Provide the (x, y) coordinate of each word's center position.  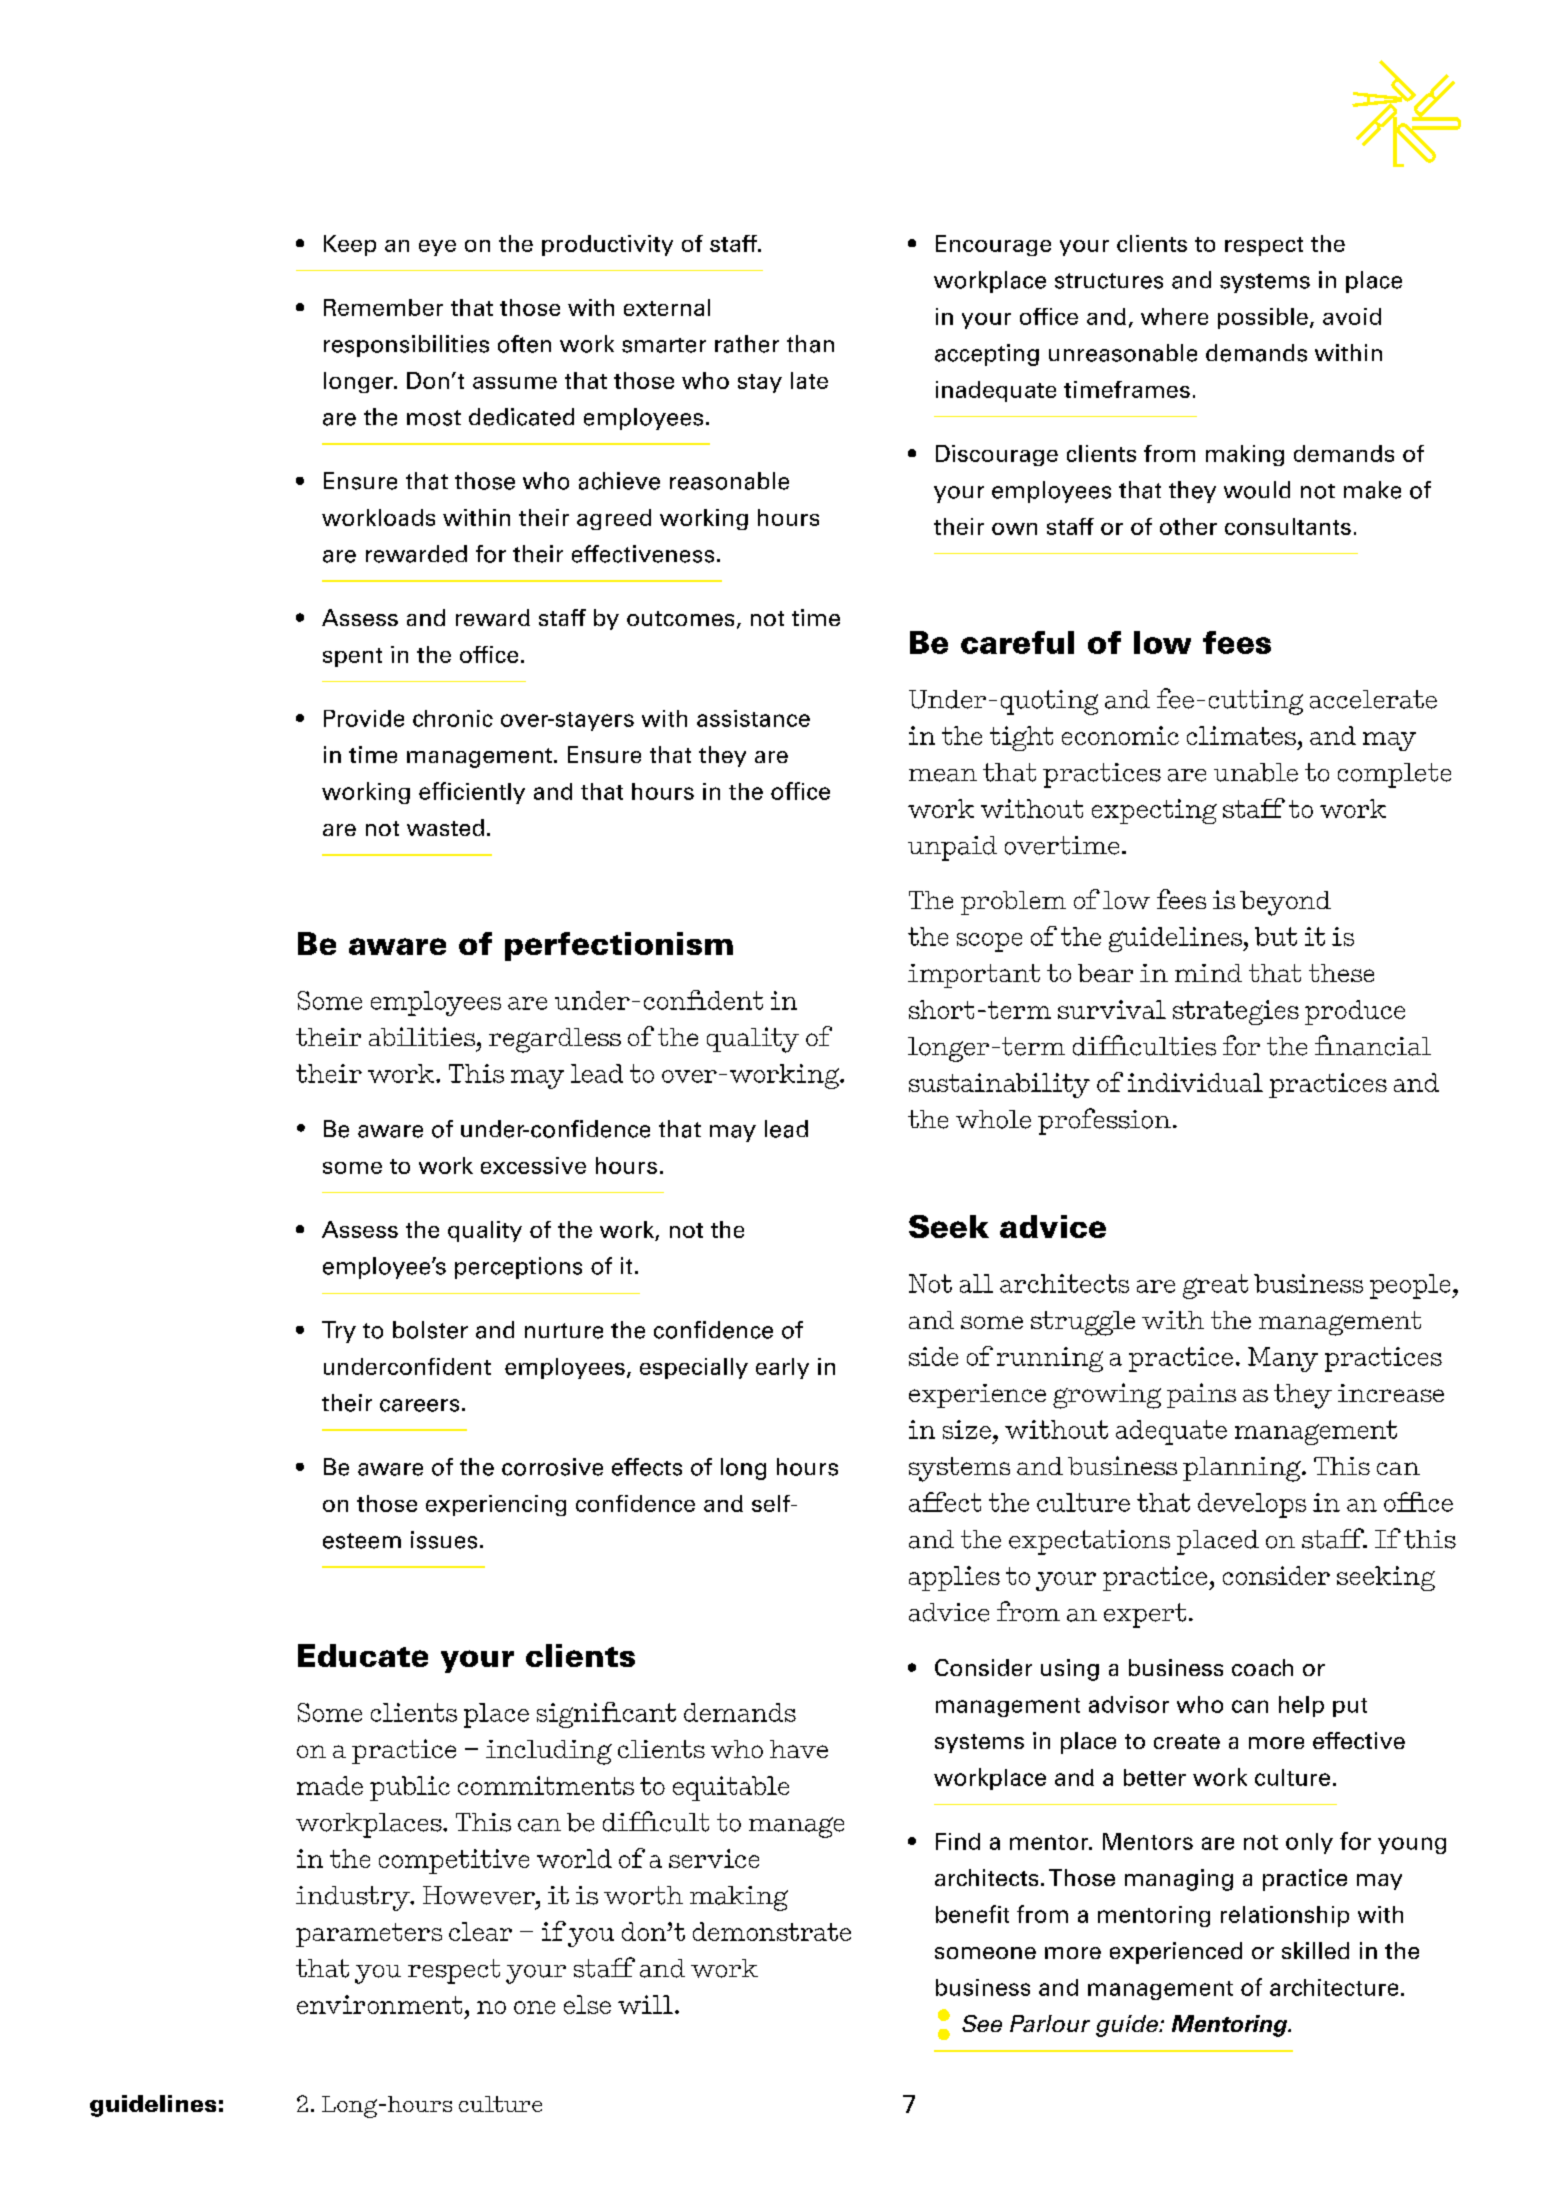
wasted (445, 827)
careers (419, 1405)
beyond (1285, 903)
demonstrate (772, 1931)
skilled (1315, 1950)
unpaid (952, 848)
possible (1263, 318)
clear (480, 1931)
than (810, 344)
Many (1283, 1359)
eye (437, 248)
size (967, 1429)
